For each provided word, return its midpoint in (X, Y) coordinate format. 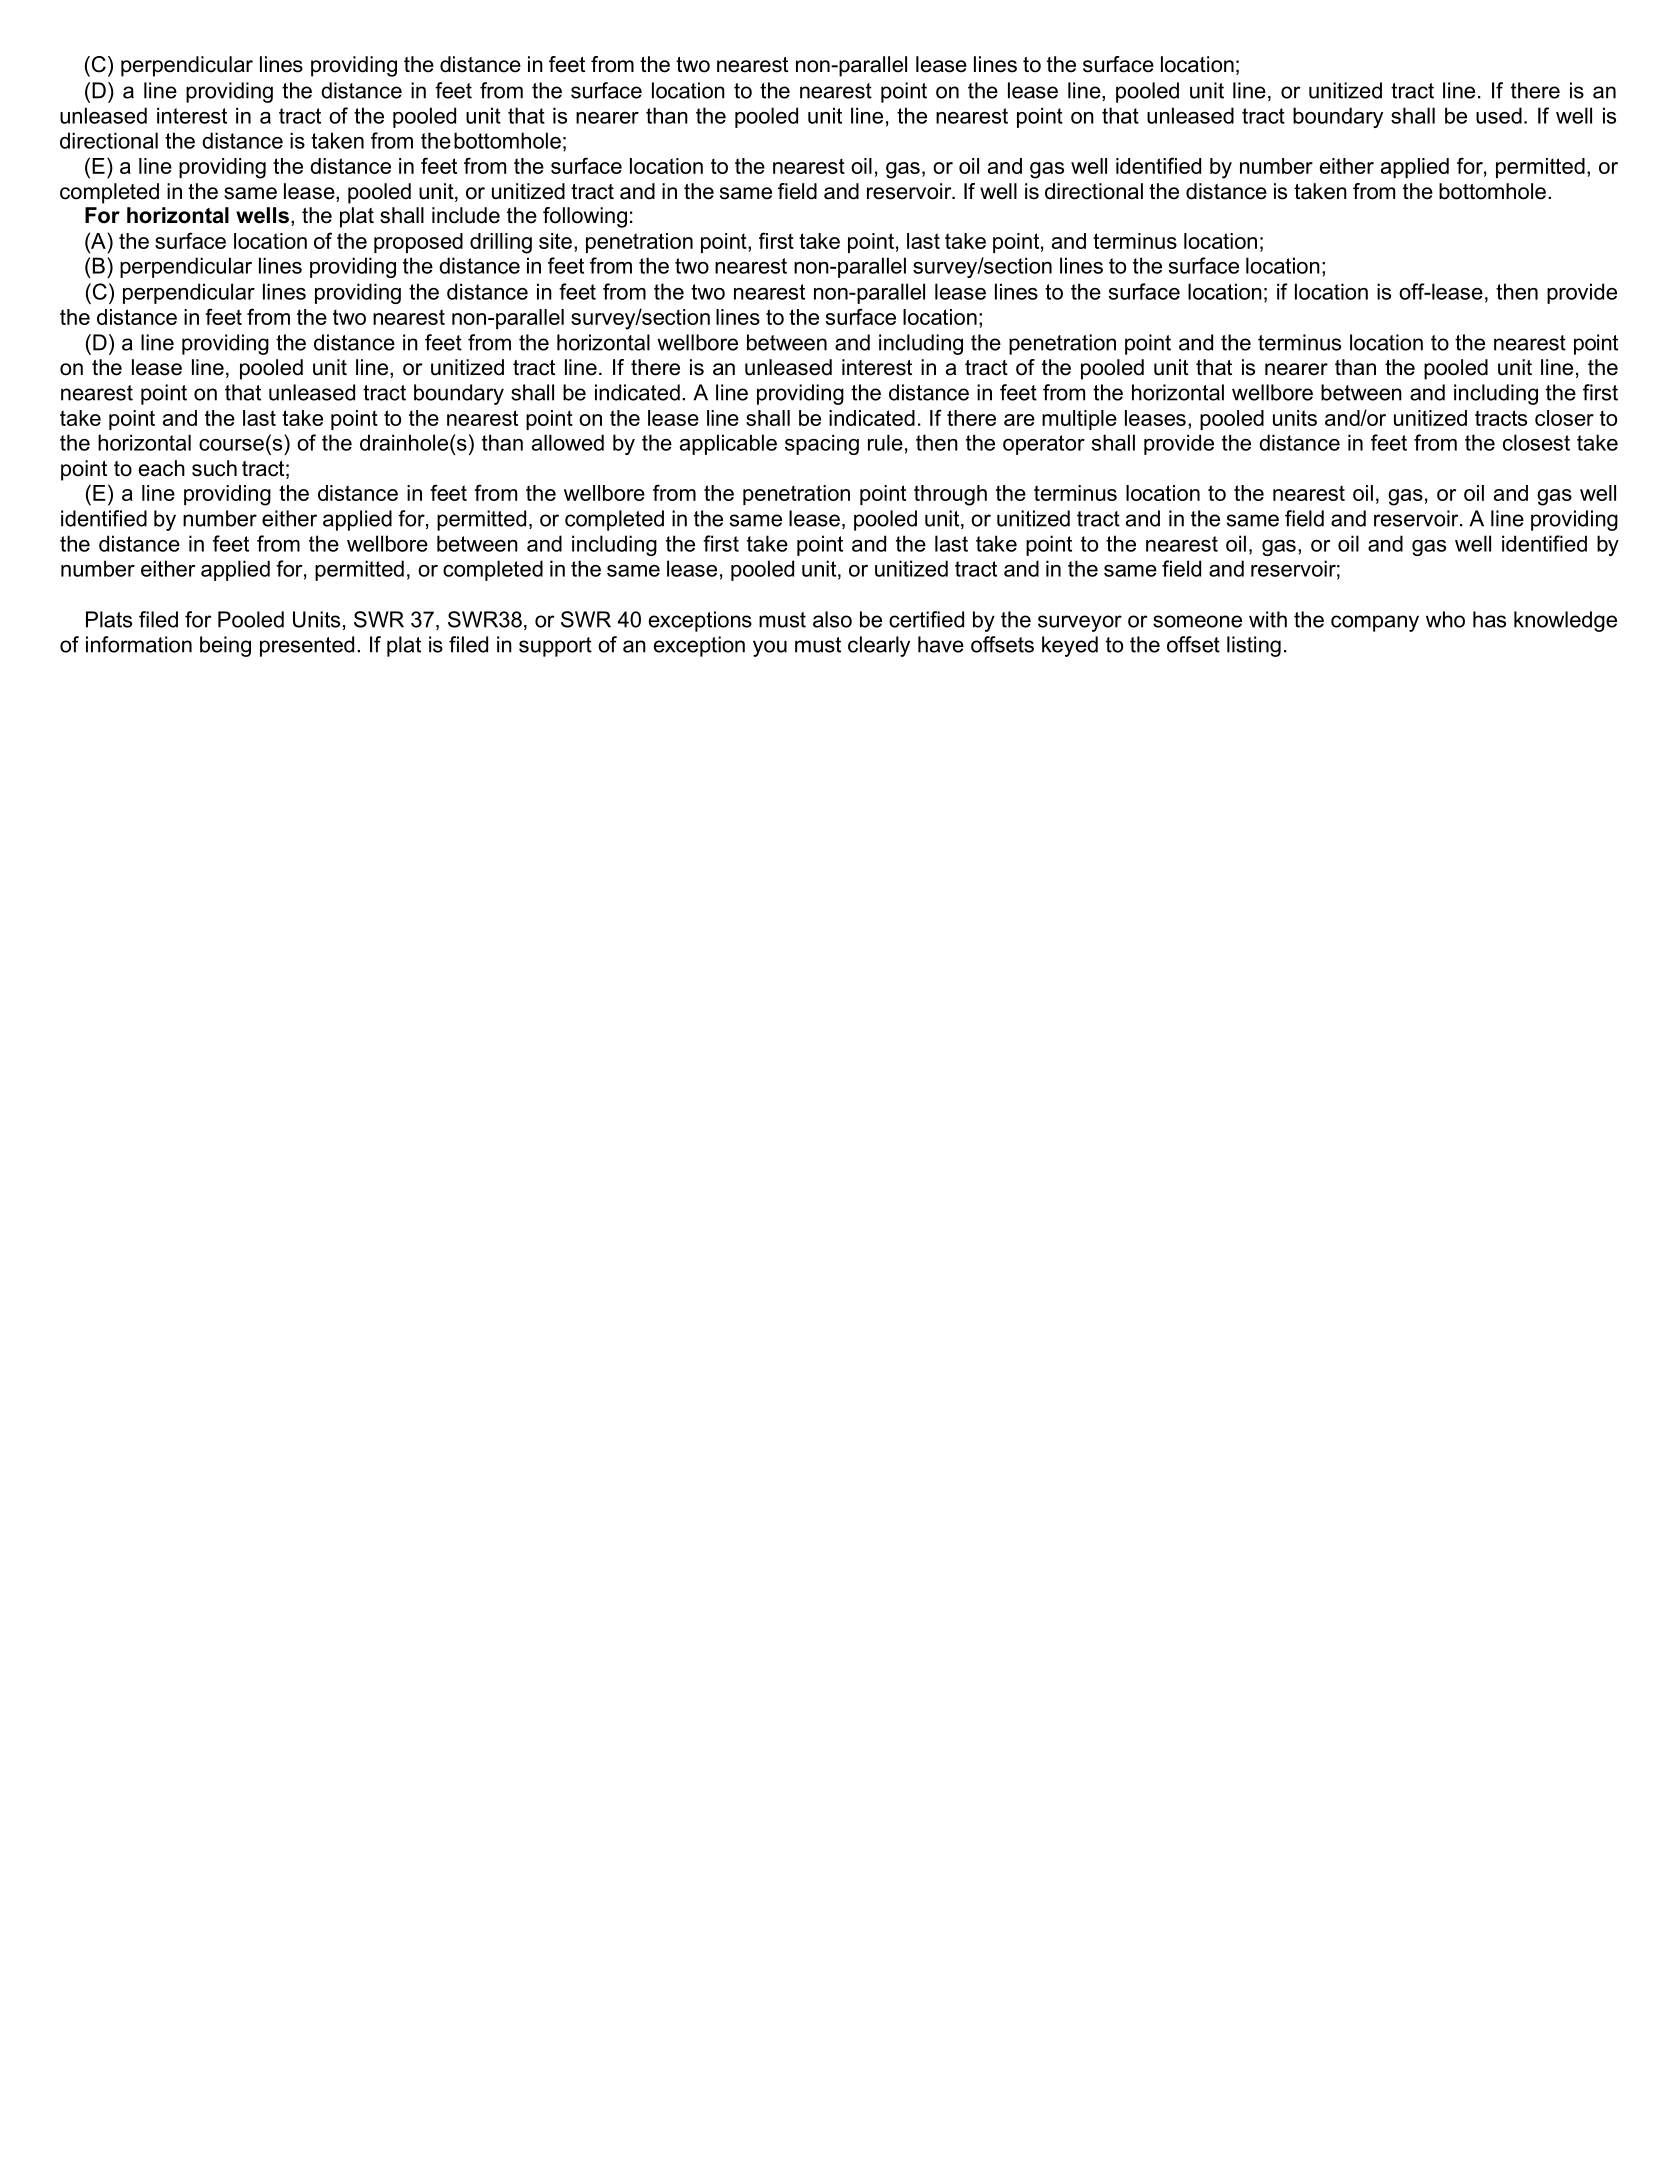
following (585, 217)
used (1499, 115)
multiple (1079, 420)
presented (307, 646)
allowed (568, 442)
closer (1564, 418)
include (466, 215)
